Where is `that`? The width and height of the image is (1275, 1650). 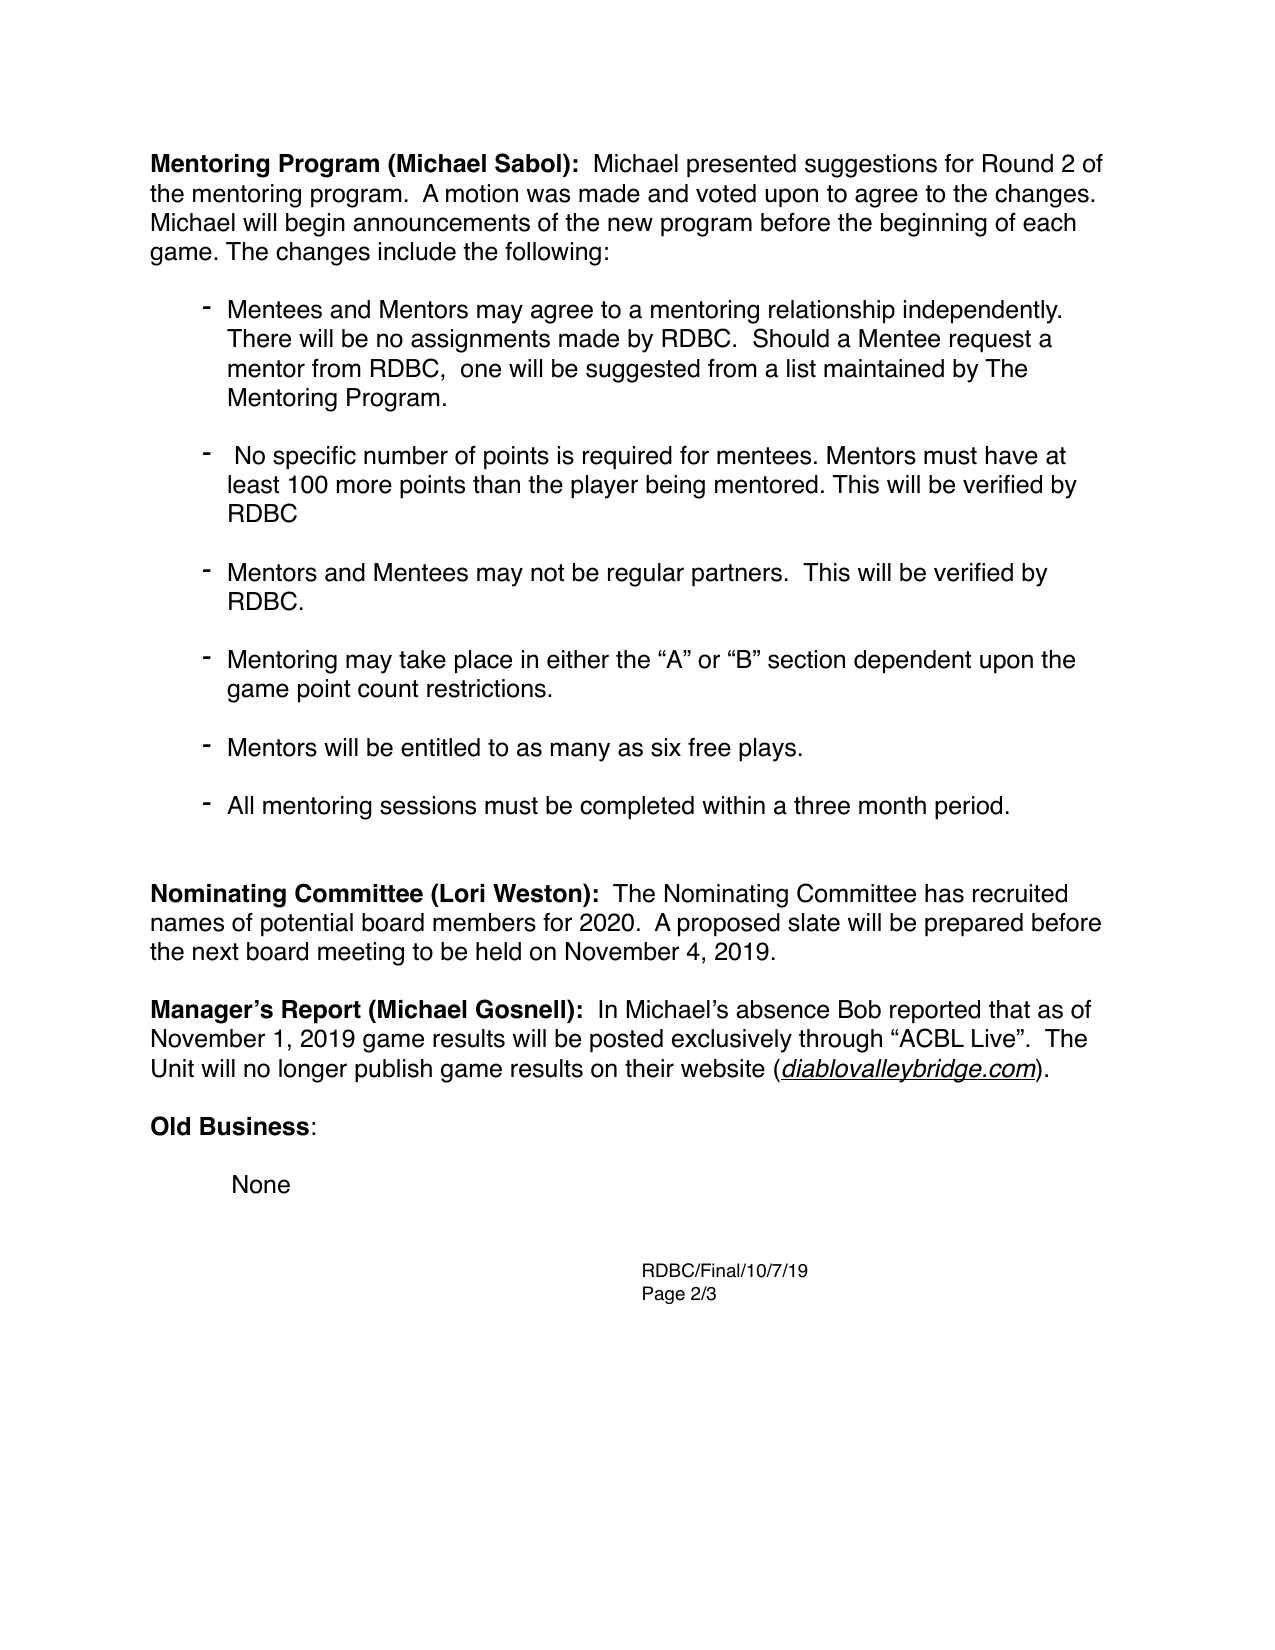 that is located at coordinates (1009, 1009).
